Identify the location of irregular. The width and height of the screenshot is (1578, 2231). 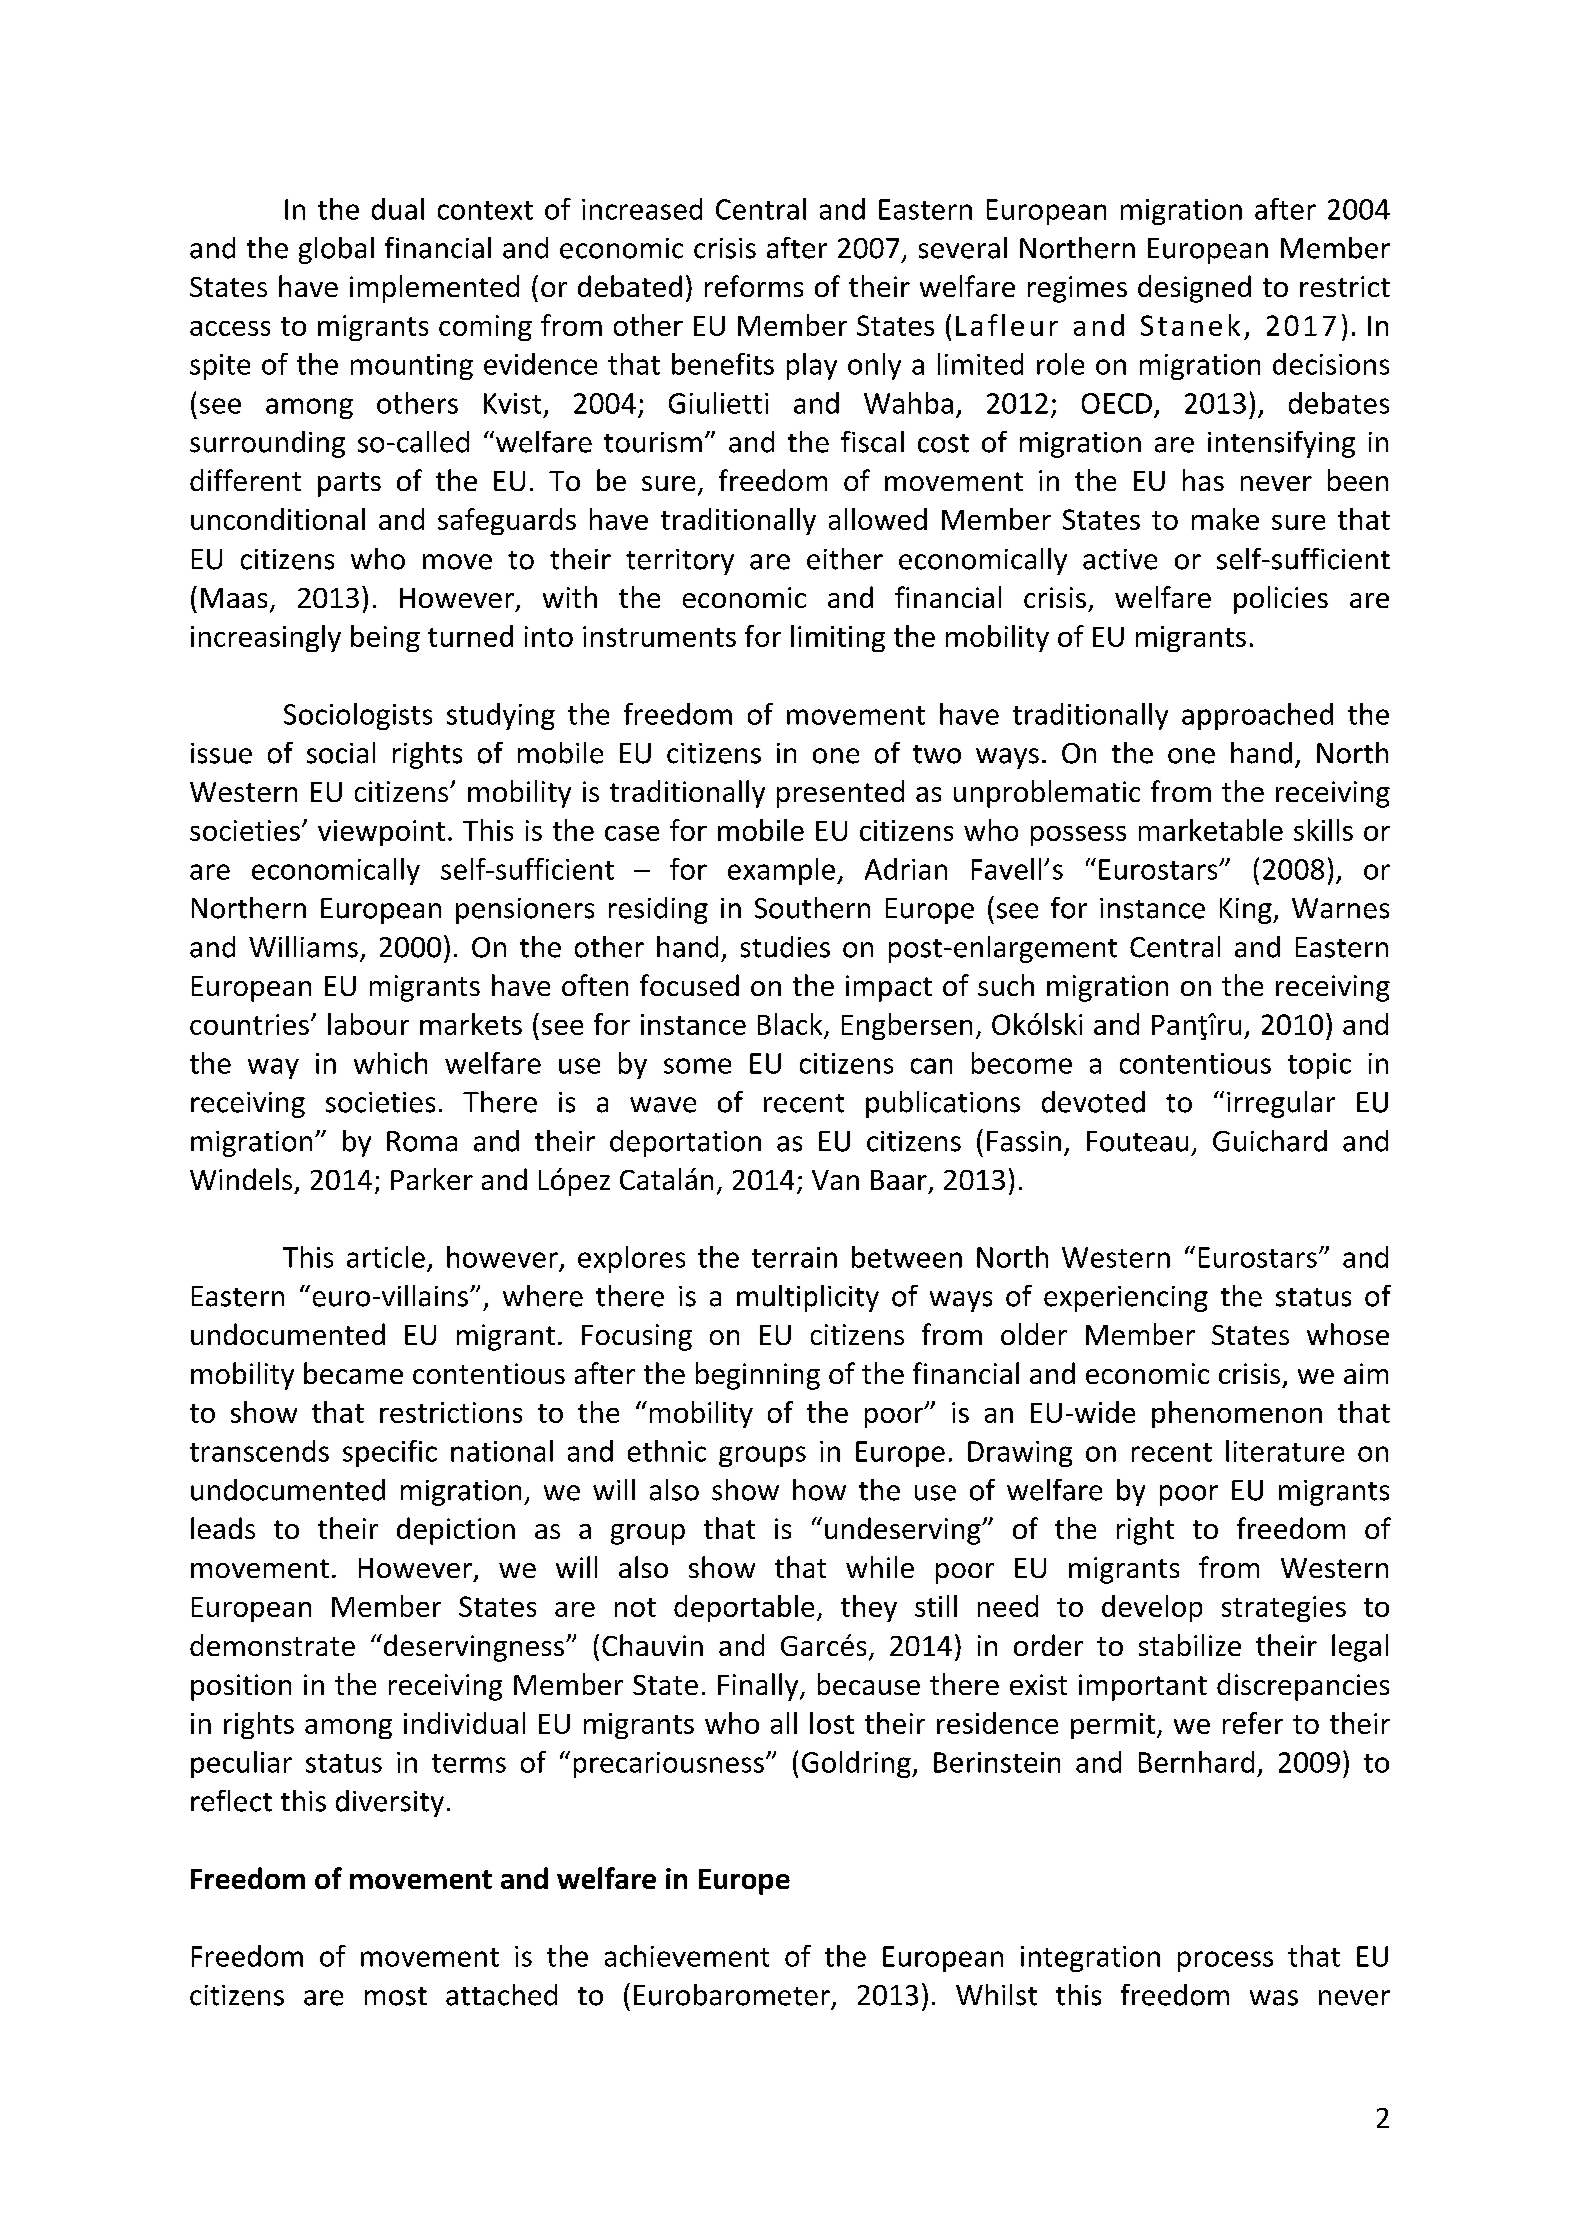
(1281, 1104).
